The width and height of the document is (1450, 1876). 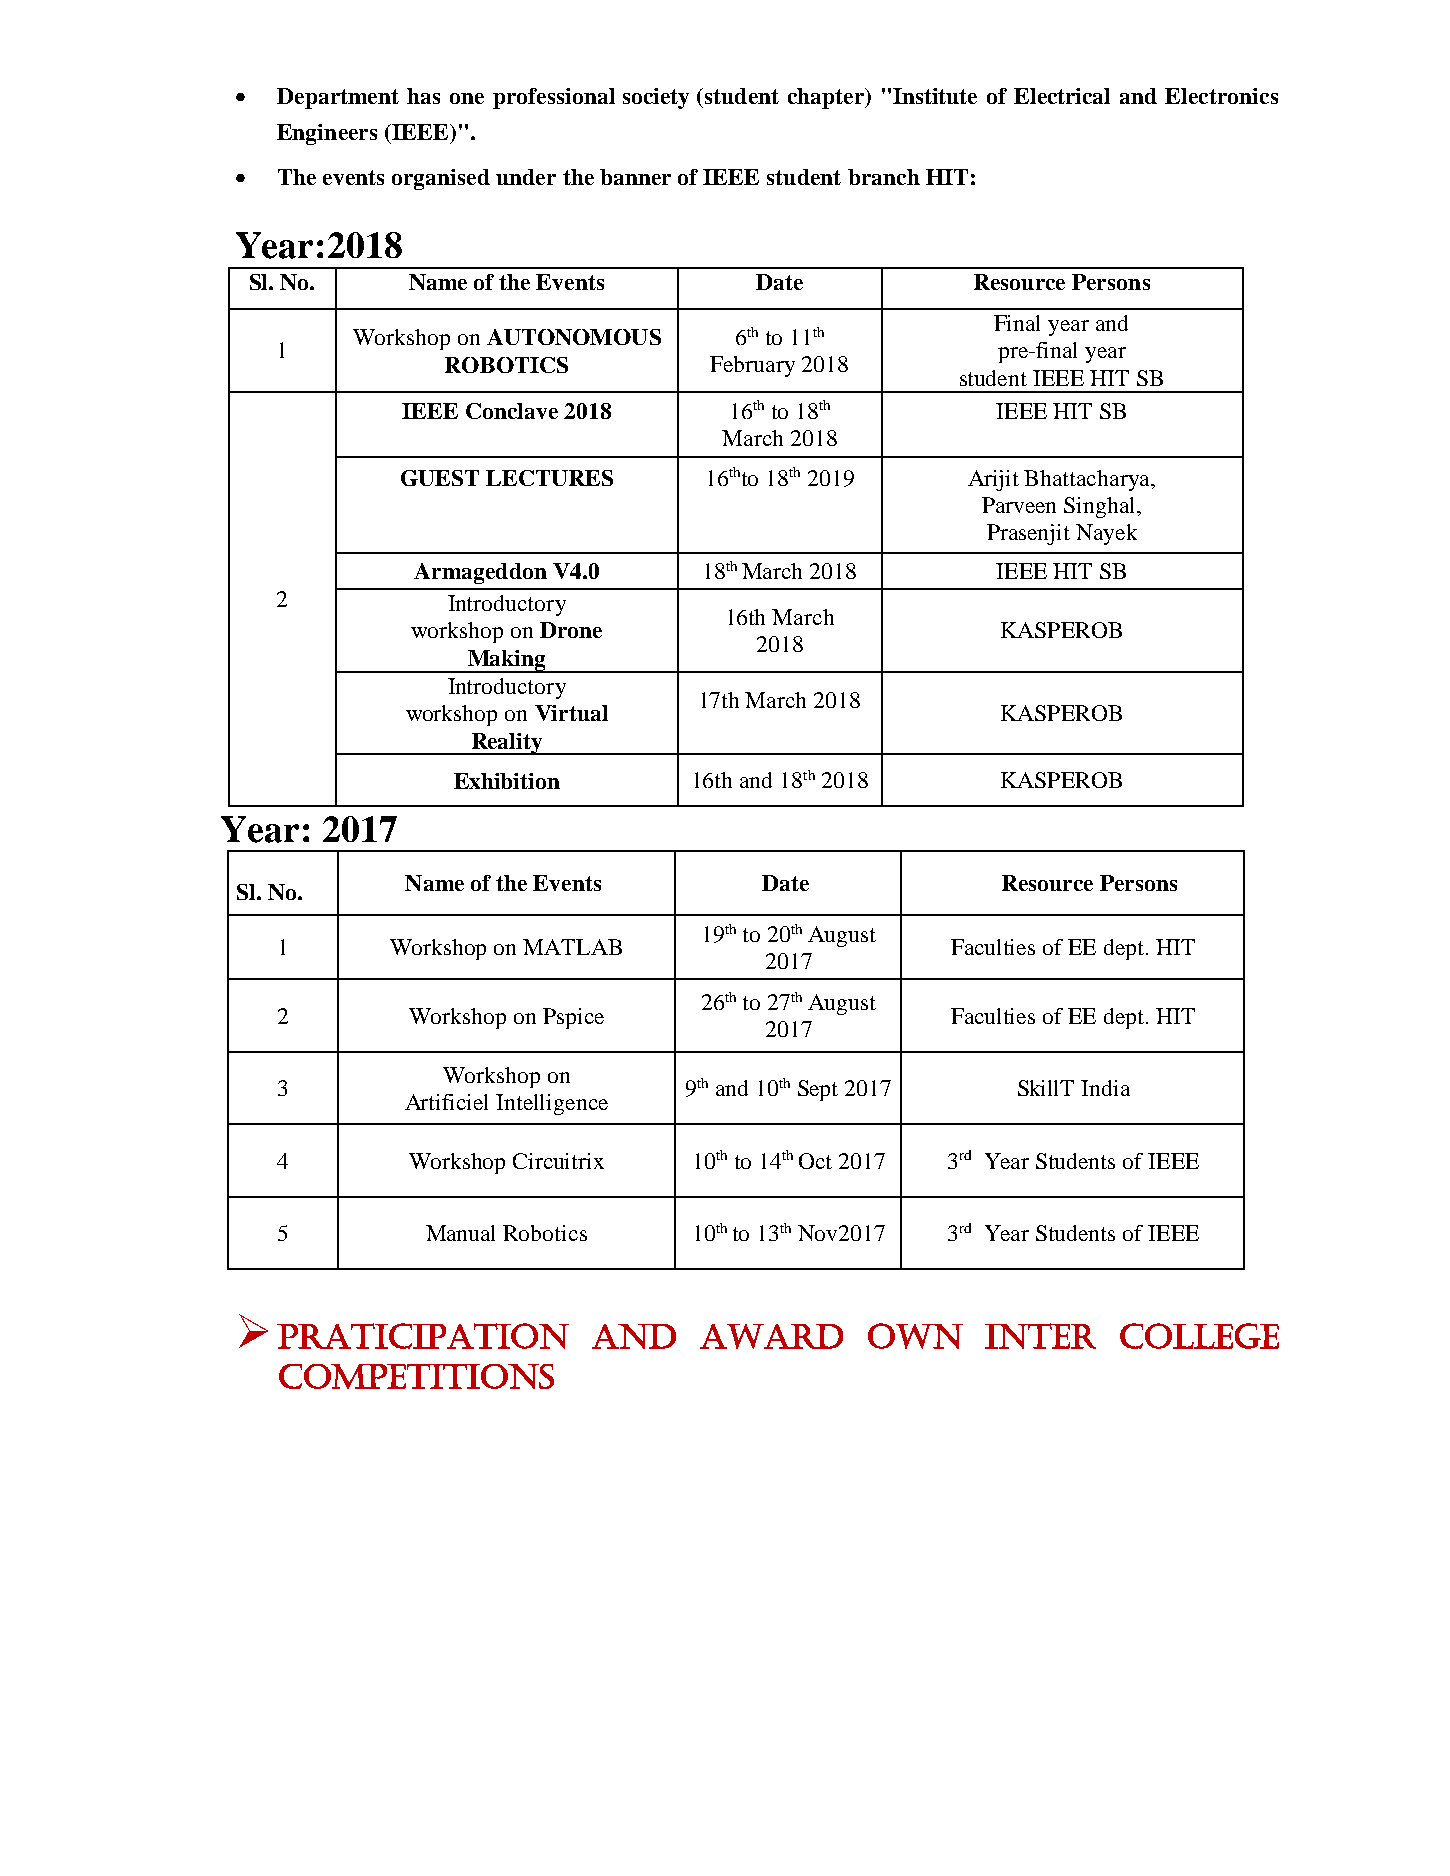 I want to click on has, so click(x=423, y=96).
